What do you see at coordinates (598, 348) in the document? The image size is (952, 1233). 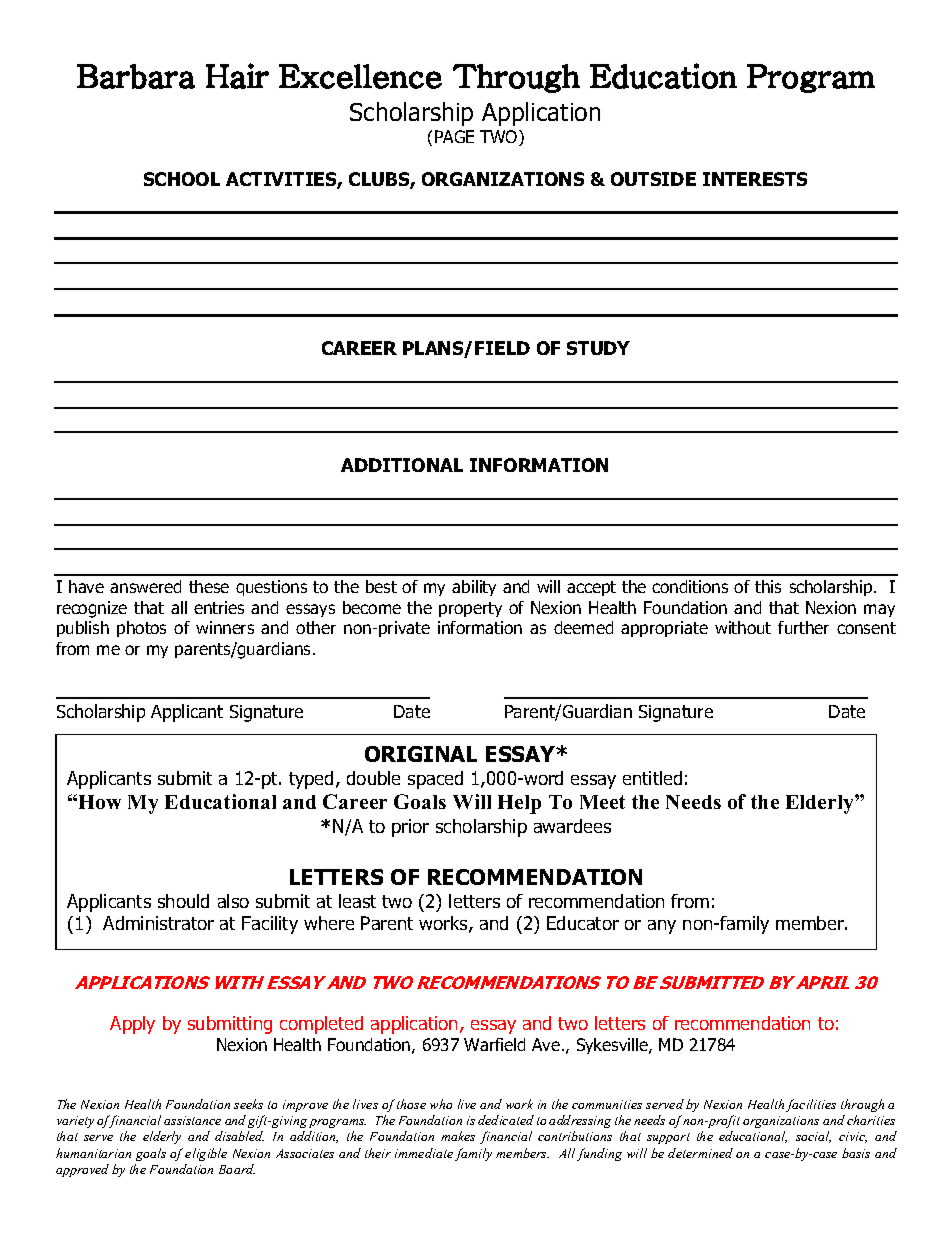 I see `STUDY` at bounding box center [598, 348].
